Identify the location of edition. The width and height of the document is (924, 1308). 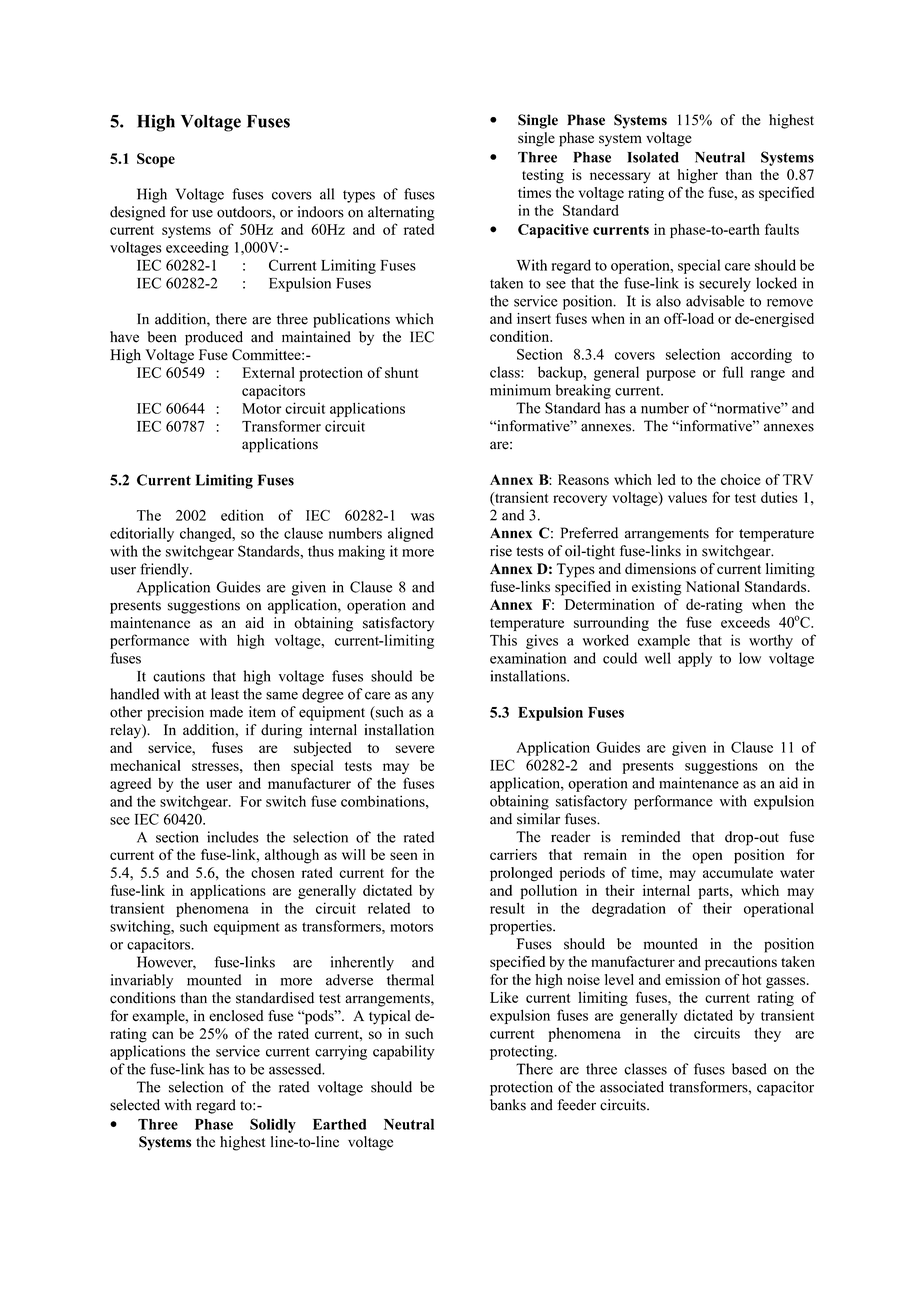
(242, 515).
